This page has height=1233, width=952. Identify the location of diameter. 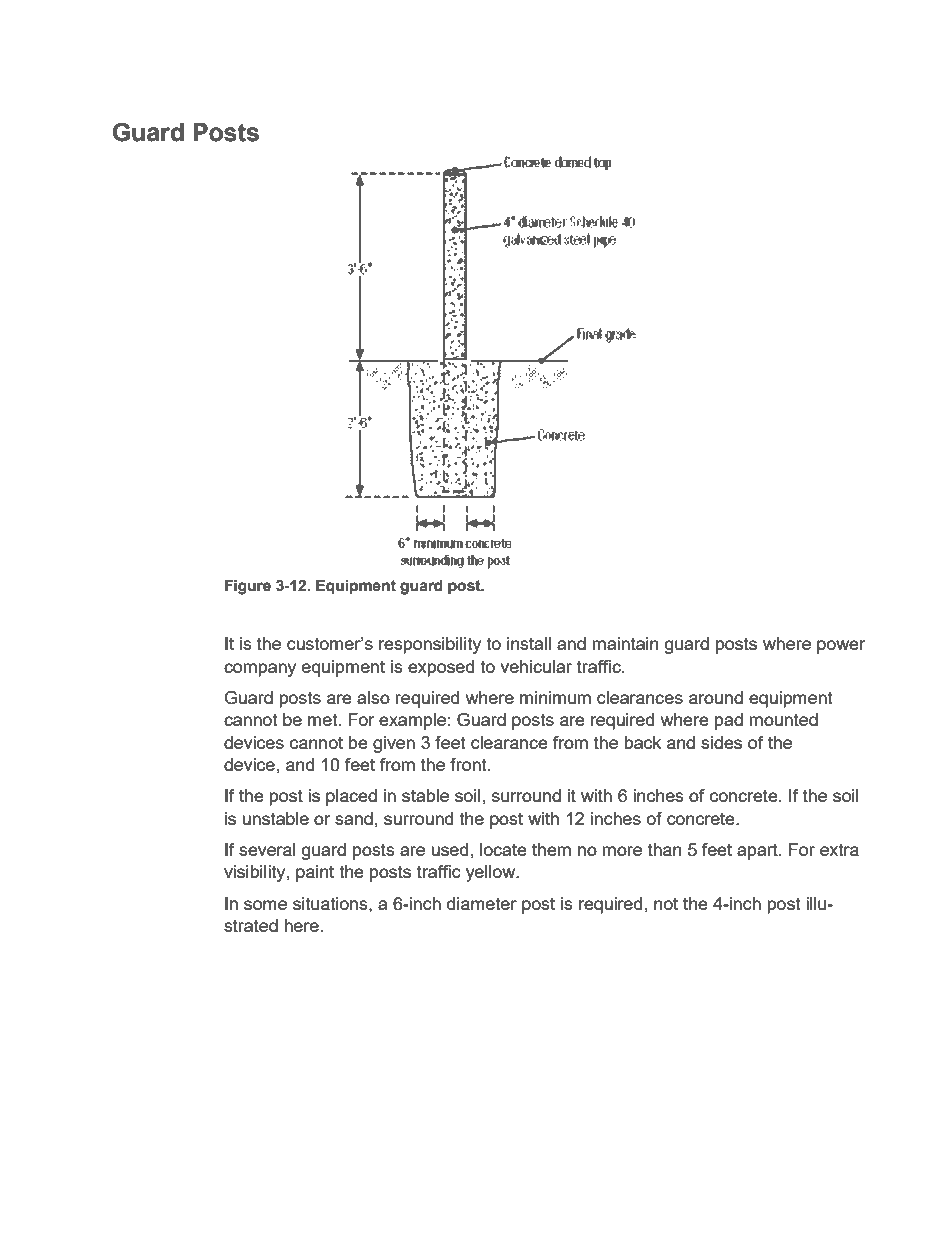
(482, 903).
